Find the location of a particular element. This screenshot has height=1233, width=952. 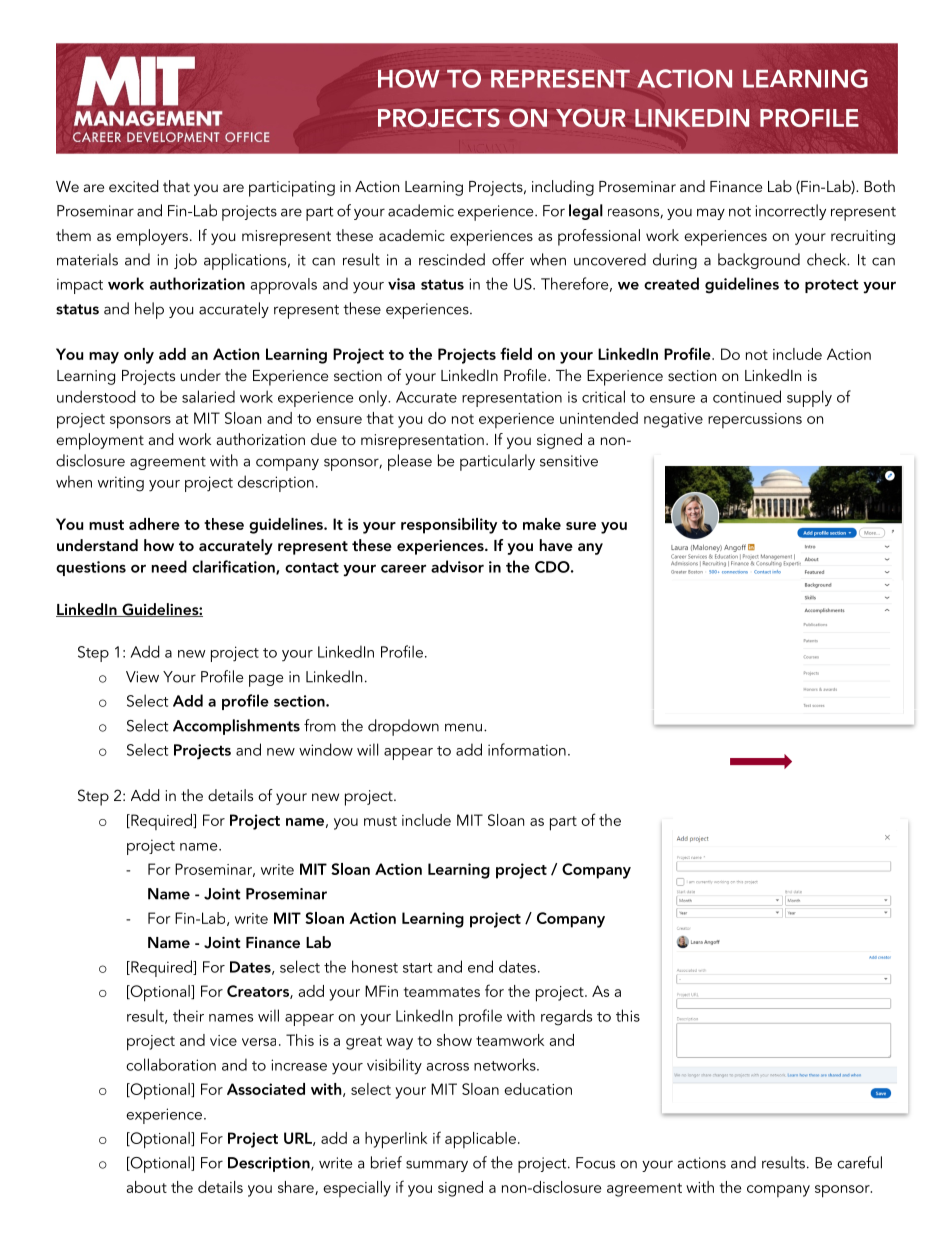

applicable is located at coordinates (480, 1140).
